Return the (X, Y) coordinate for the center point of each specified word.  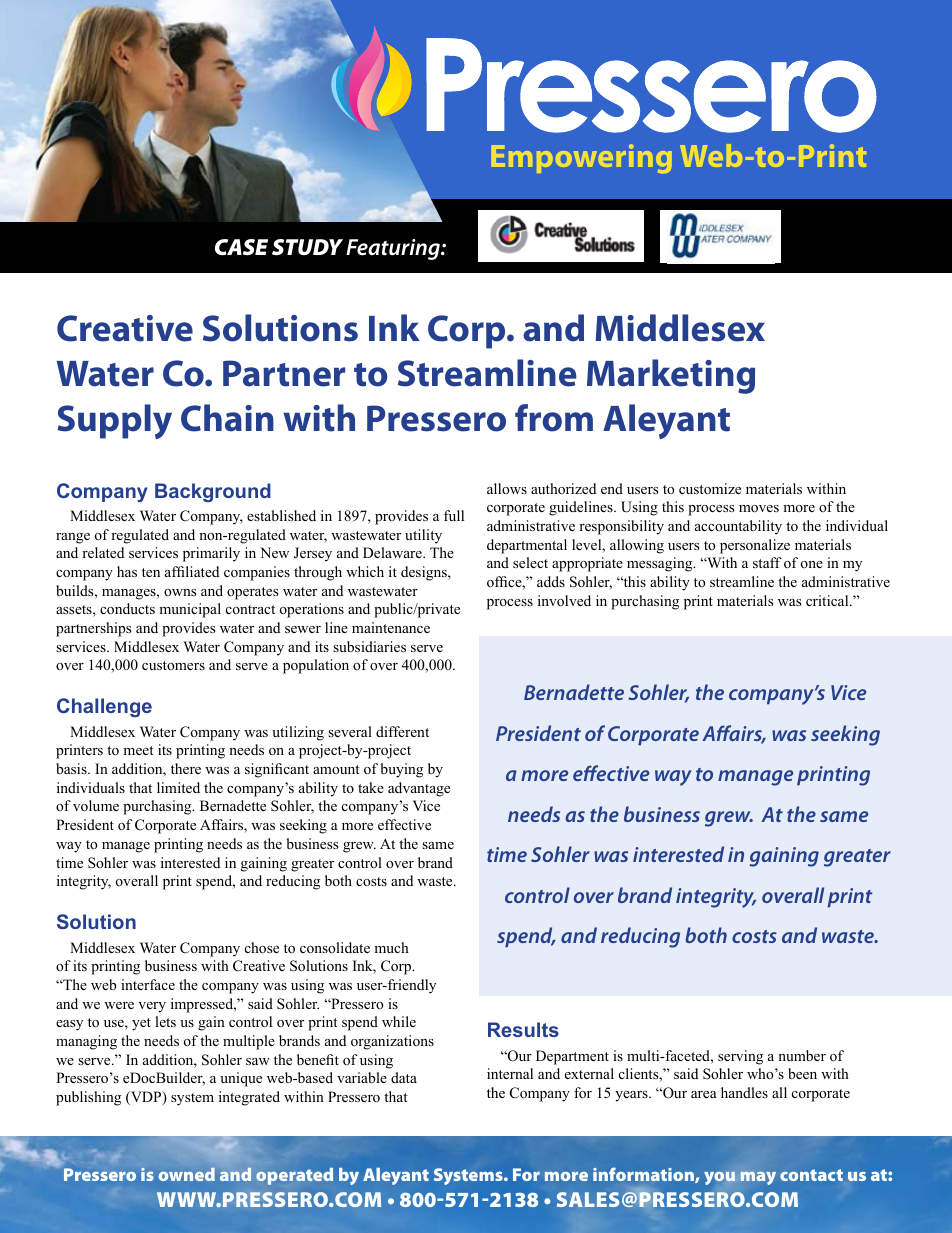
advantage (419, 789)
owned (187, 1174)
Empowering (581, 158)
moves (759, 509)
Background (213, 492)
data (404, 1077)
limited (178, 787)
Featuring (394, 249)
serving (740, 1057)
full (454, 515)
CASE (241, 247)
